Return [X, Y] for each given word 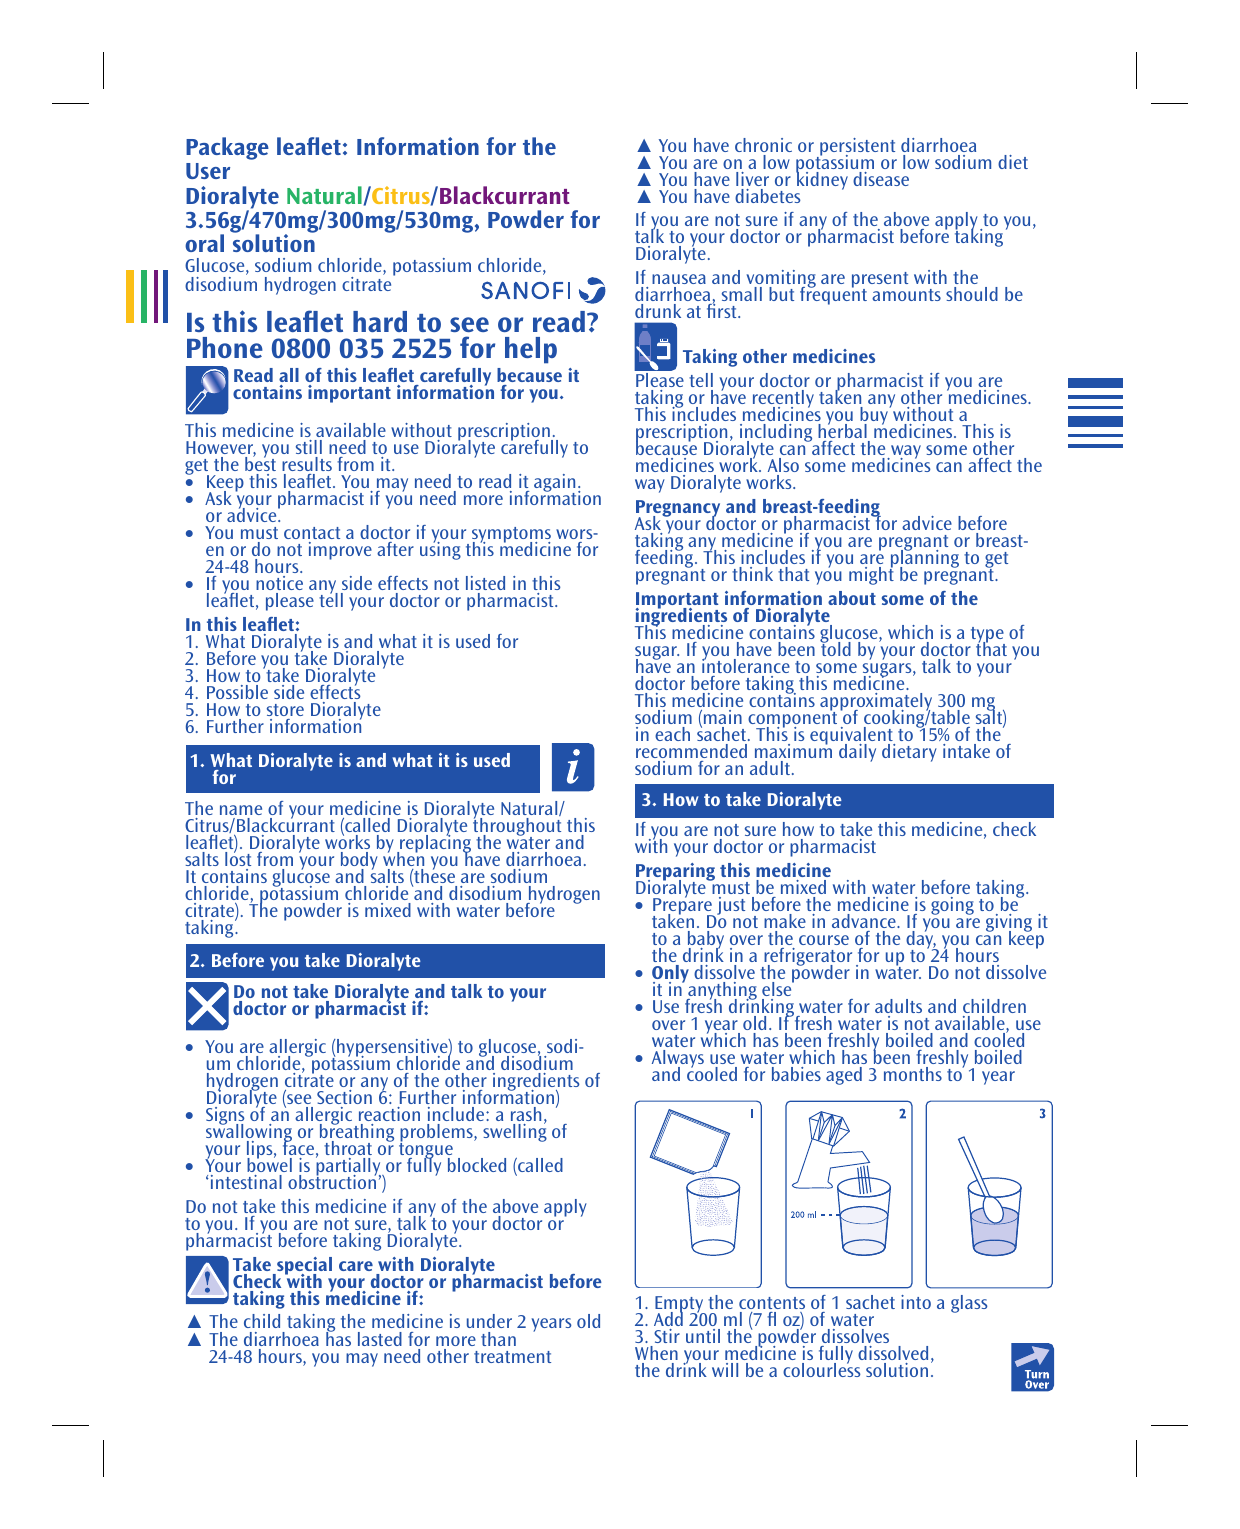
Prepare [683, 907]
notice [279, 583]
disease [881, 179]
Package [227, 148]
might [871, 574]
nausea [679, 279]
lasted [380, 1339]
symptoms [511, 536]
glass [969, 1304]
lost [238, 858]
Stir [667, 1336]
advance [865, 921]
